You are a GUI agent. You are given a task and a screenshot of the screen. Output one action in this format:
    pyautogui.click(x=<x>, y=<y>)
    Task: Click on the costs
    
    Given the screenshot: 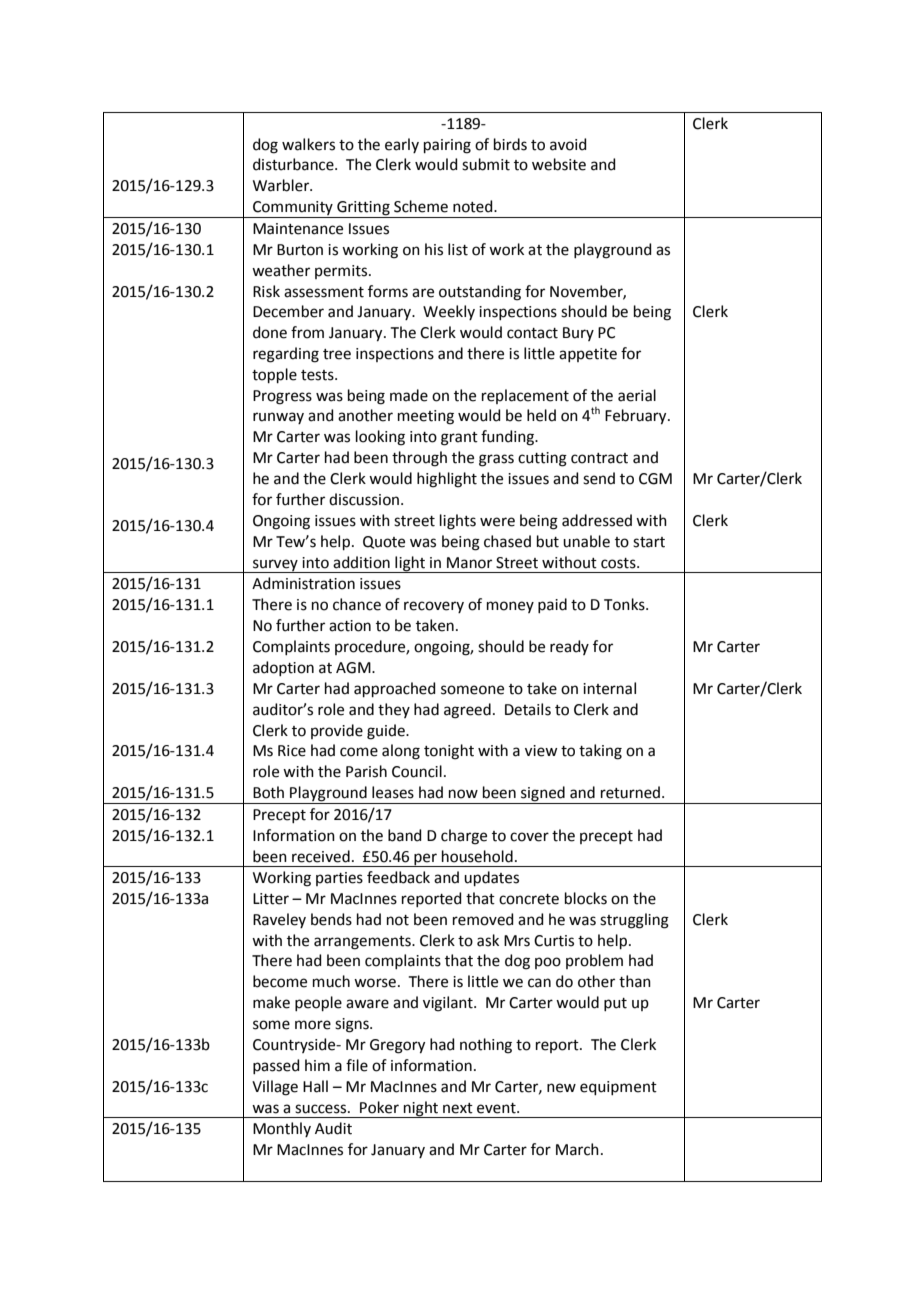 What is the action you would take?
    pyautogui.click(x=619, y=563)
